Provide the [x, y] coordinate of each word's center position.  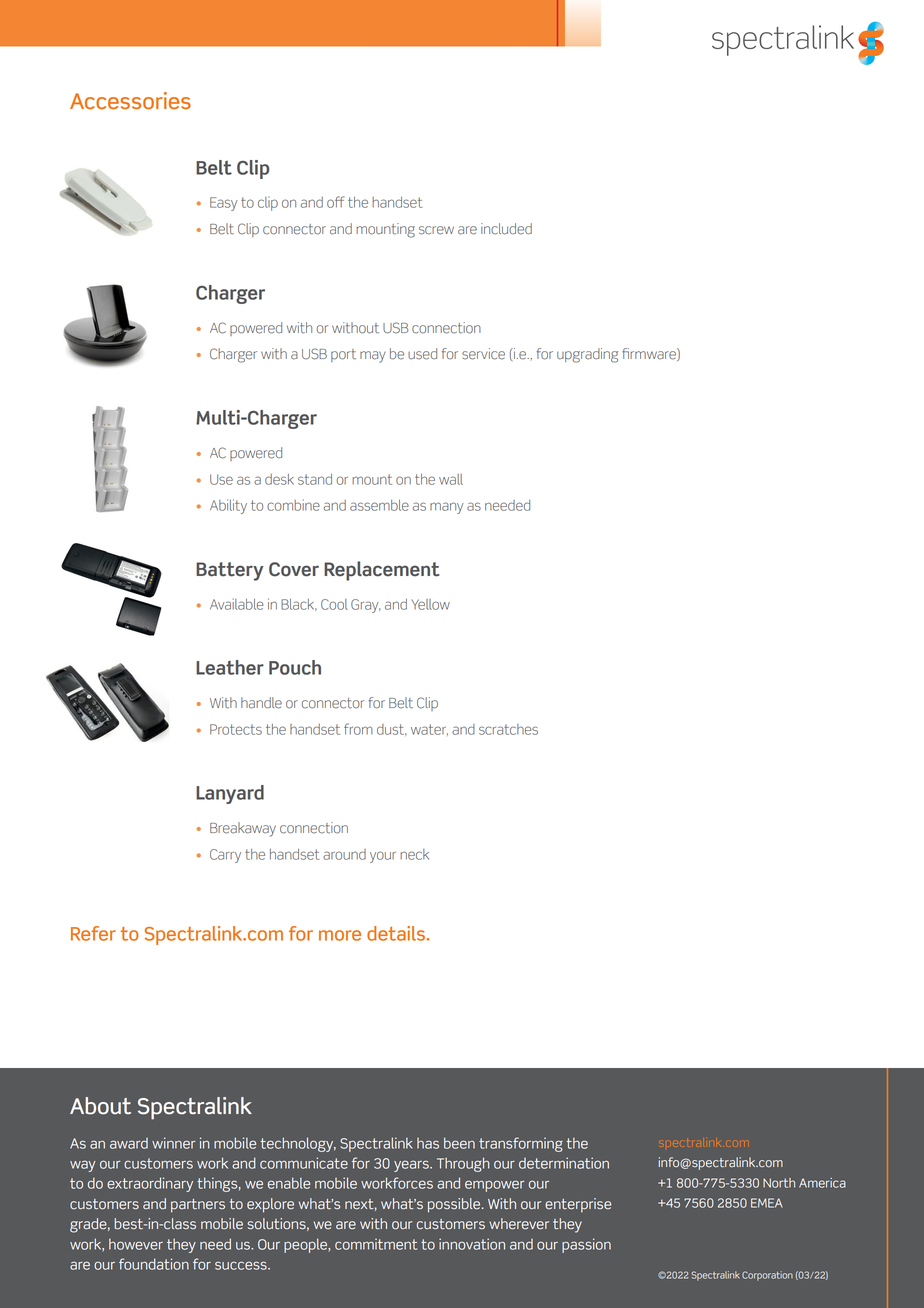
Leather [230, 667]
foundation [154, 1264]
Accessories [130, 100]
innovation [472, 1244]
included [506, 229]
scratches [508, 729]
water [429, 730]
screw [436, 230]
